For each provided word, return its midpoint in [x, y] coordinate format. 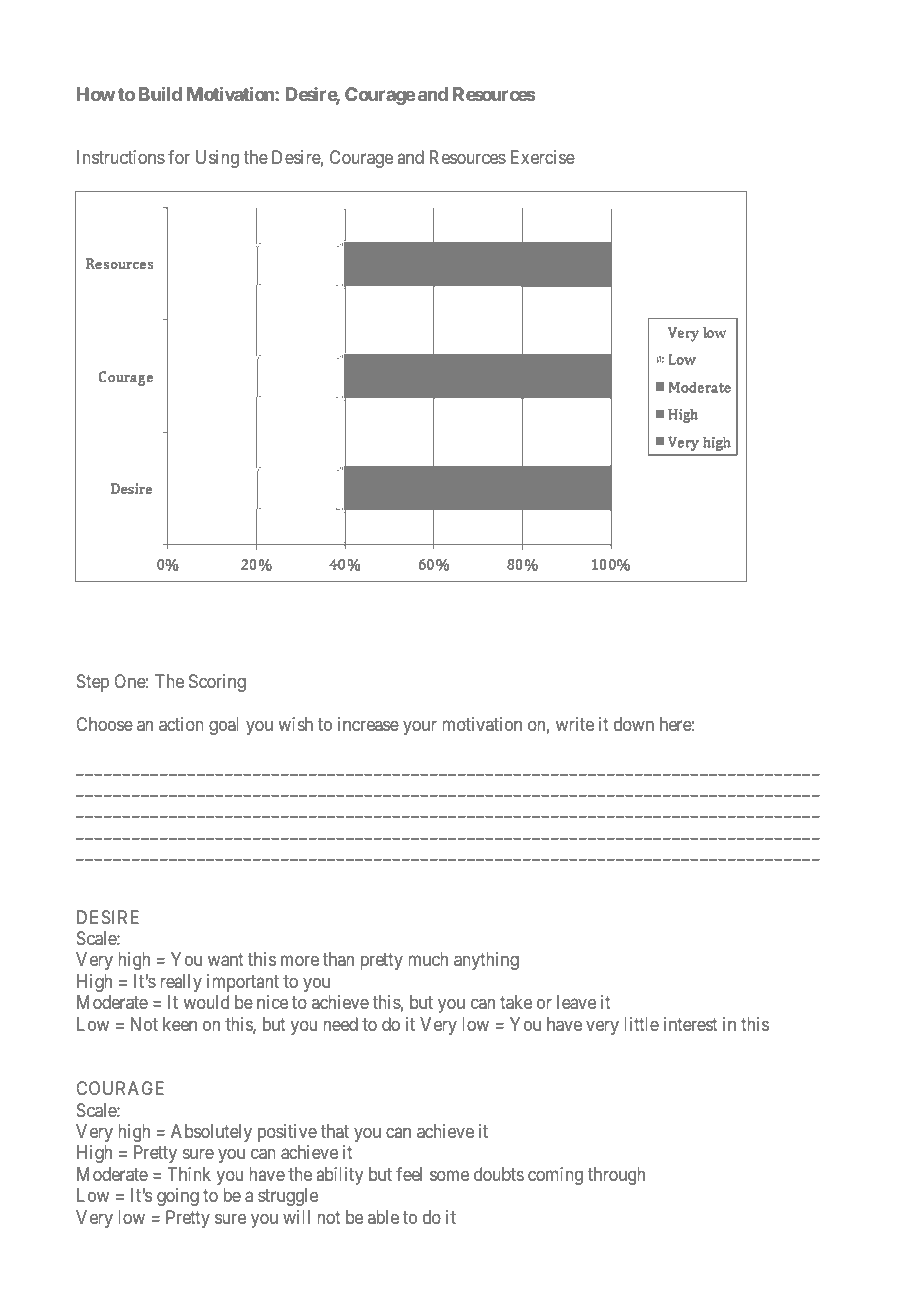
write [575, 724]
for [179, 157]
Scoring [217, 683]
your [420, 727]
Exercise [543, 157]
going [178, 1197]
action [181, 724]
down [634, 724]
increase [368, 724]
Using [217, 159]
